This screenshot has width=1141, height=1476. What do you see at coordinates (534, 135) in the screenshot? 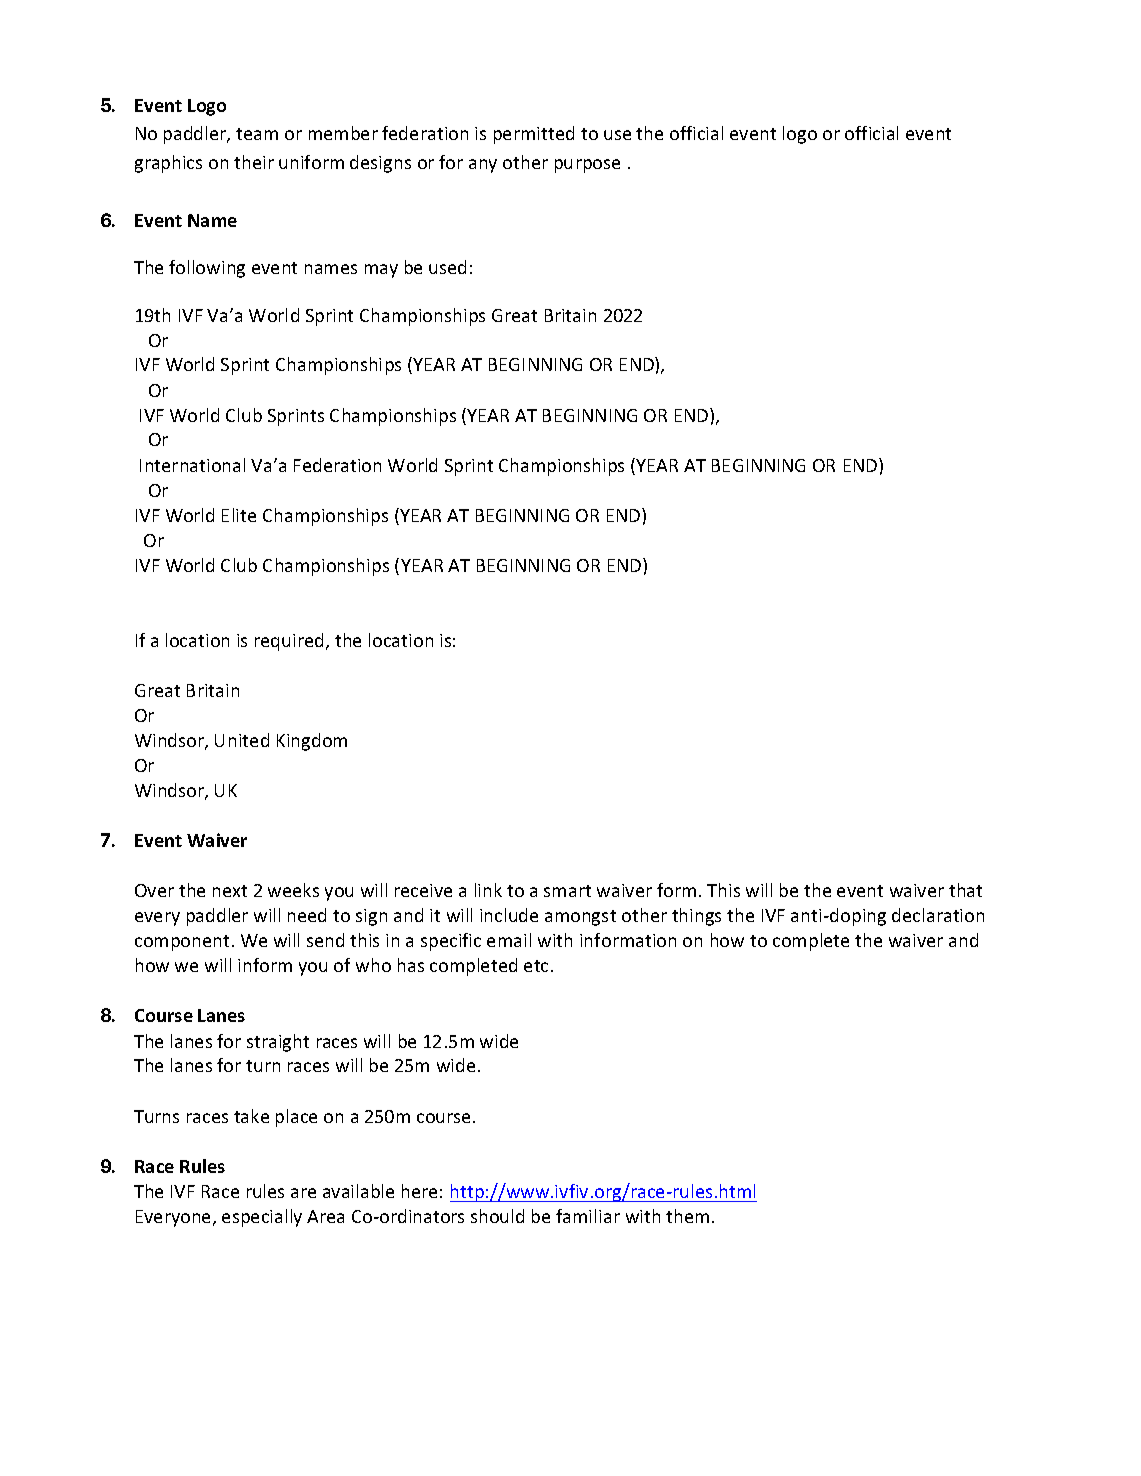
I see `permitted` at bounding box center [534, 135].
